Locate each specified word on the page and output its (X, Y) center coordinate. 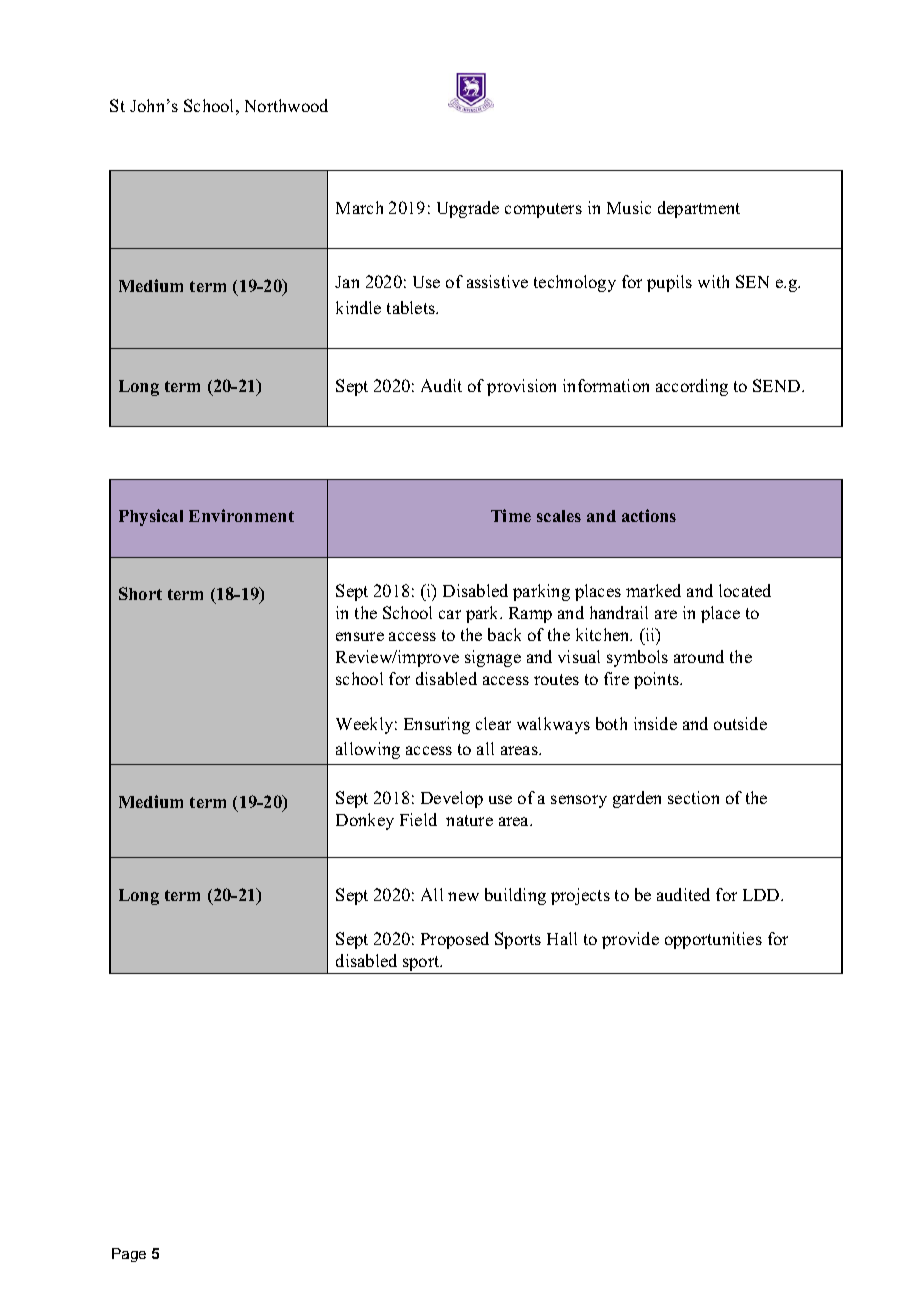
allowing (368, 750)
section (693, 797)
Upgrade (468, 209)
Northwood (286, 105)
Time (511, 515)
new (463, 896)
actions (649, 515)
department (699, 209)
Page (129, 1255)
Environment (241, 515)
